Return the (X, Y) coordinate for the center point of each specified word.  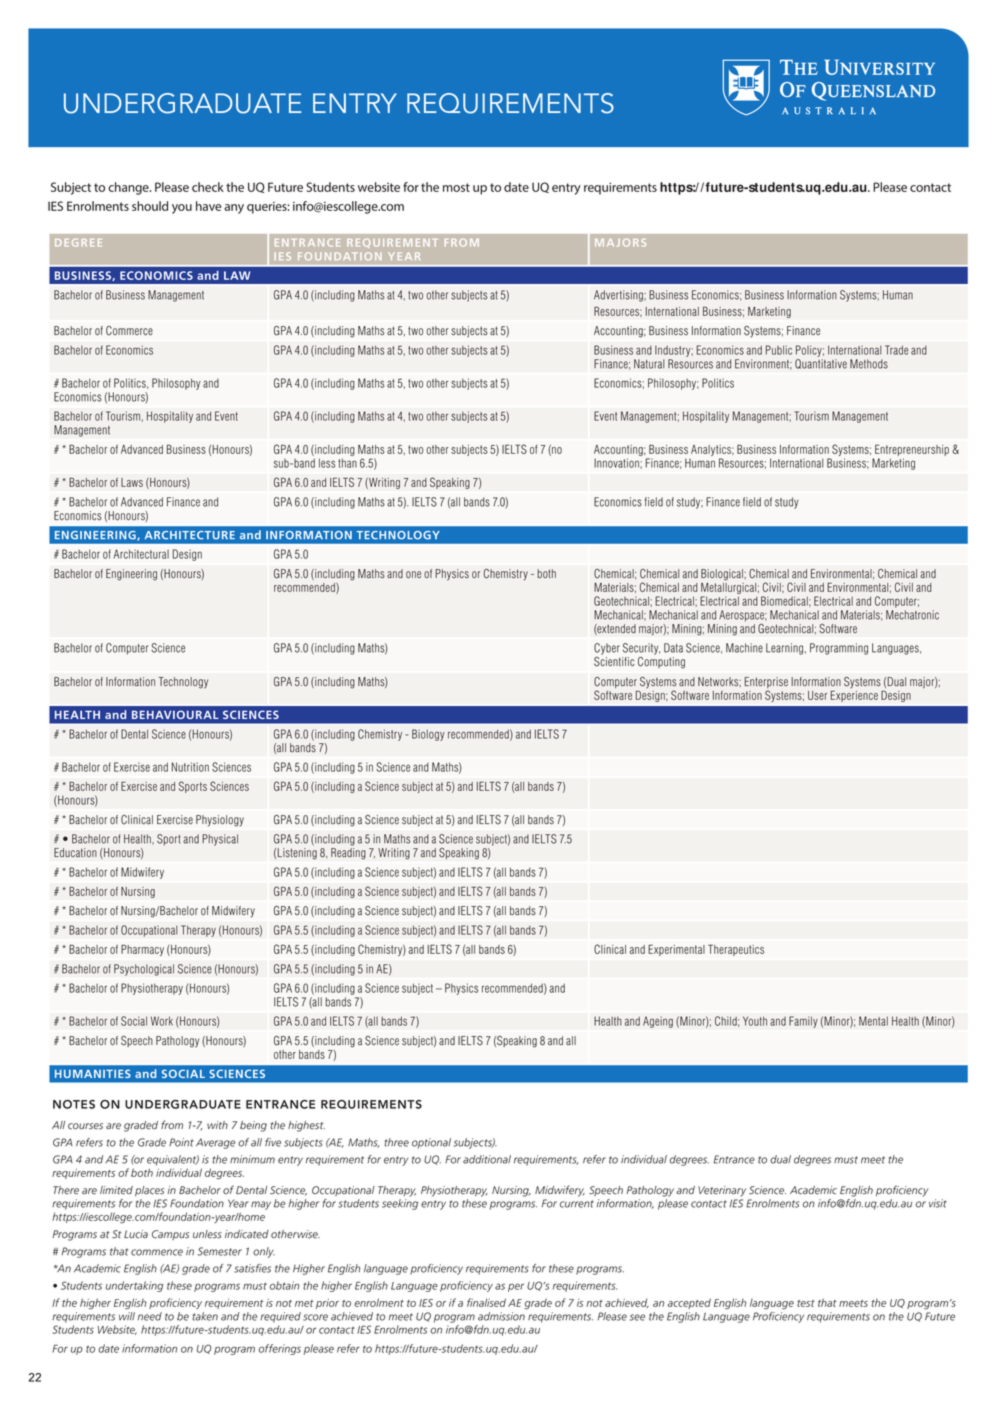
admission (501, 1316)
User (817, 695)
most (456, 187)
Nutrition (190, 767)
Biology (428, 735)
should (150, 206)
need (150, 1316)
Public (779, 350)
